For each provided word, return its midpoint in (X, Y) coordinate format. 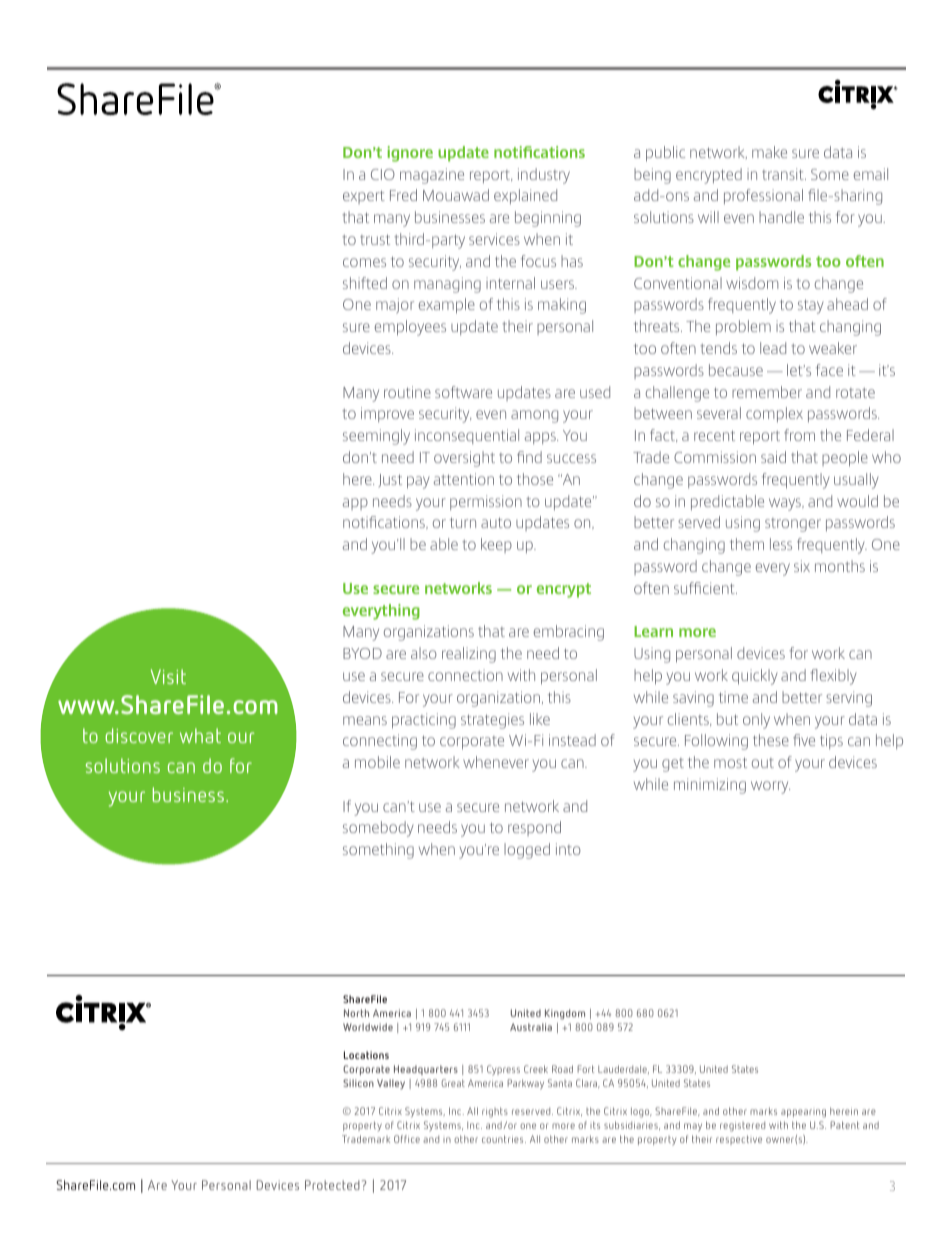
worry (770, 787)
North (356, 1013)
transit (784, 174)
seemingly (376, 437)
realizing (469, 655)
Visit (168, 676)
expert (364, 197)
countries (504, 1139)
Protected (332, 1185)
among (534, 416)
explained (525, 196)
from (799, 435)
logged (527, 851)
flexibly (833, 677)
